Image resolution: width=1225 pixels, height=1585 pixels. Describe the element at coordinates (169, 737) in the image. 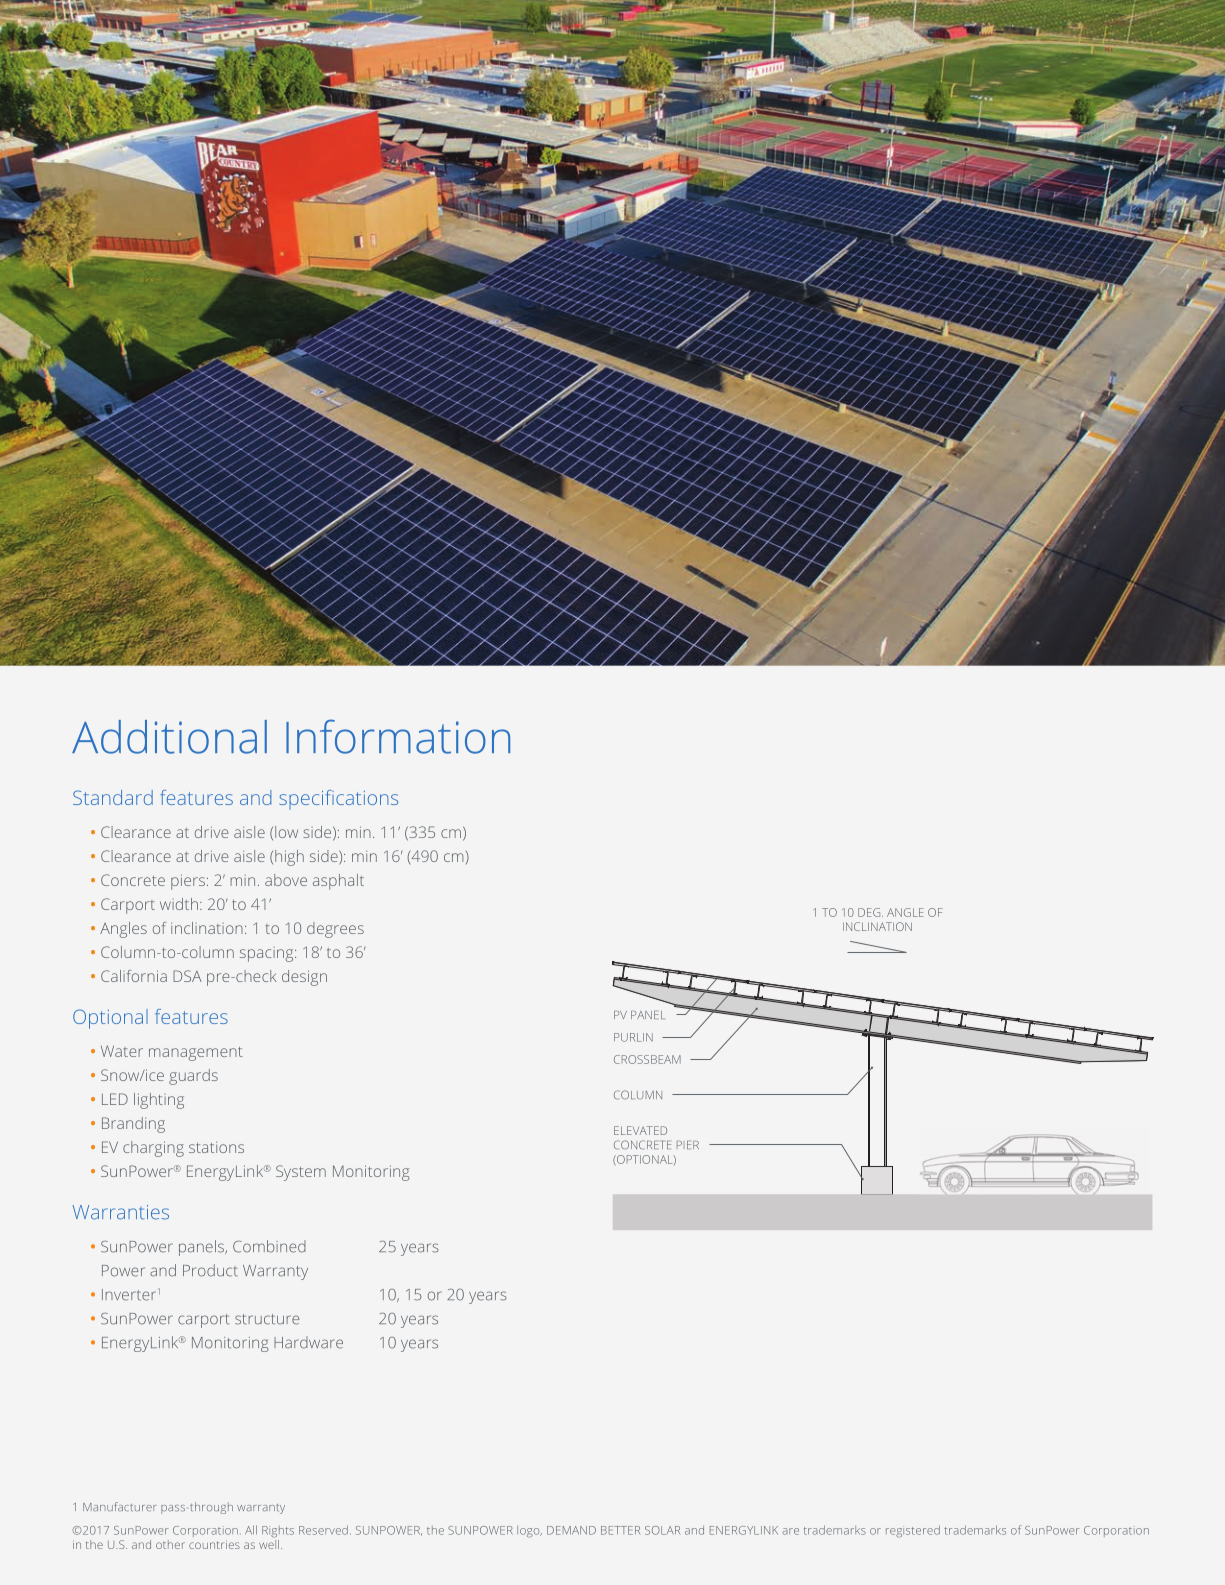

I see `Additional` at that location.
